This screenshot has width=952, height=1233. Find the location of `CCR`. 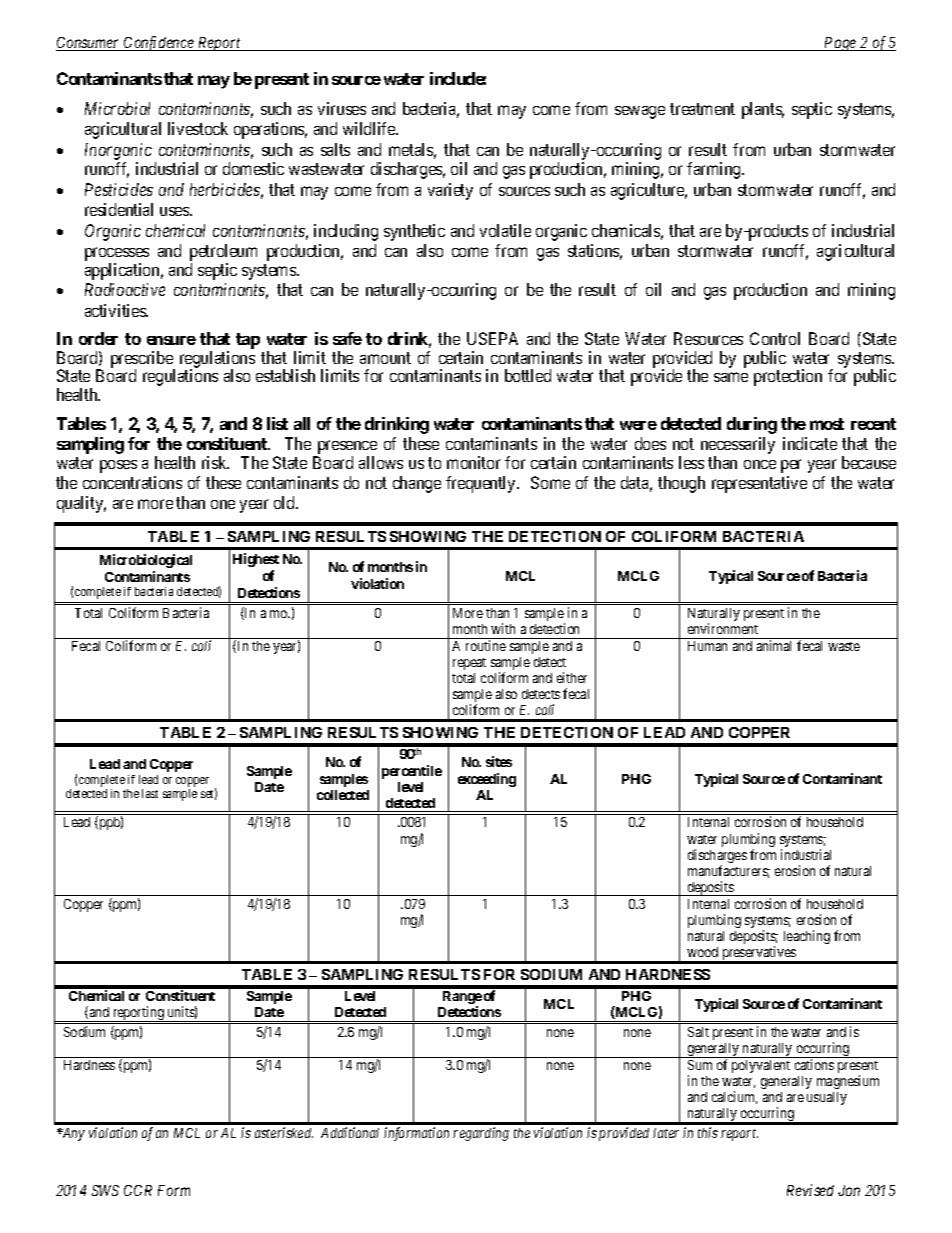

CCR is located at coordinates (138, 1190).
